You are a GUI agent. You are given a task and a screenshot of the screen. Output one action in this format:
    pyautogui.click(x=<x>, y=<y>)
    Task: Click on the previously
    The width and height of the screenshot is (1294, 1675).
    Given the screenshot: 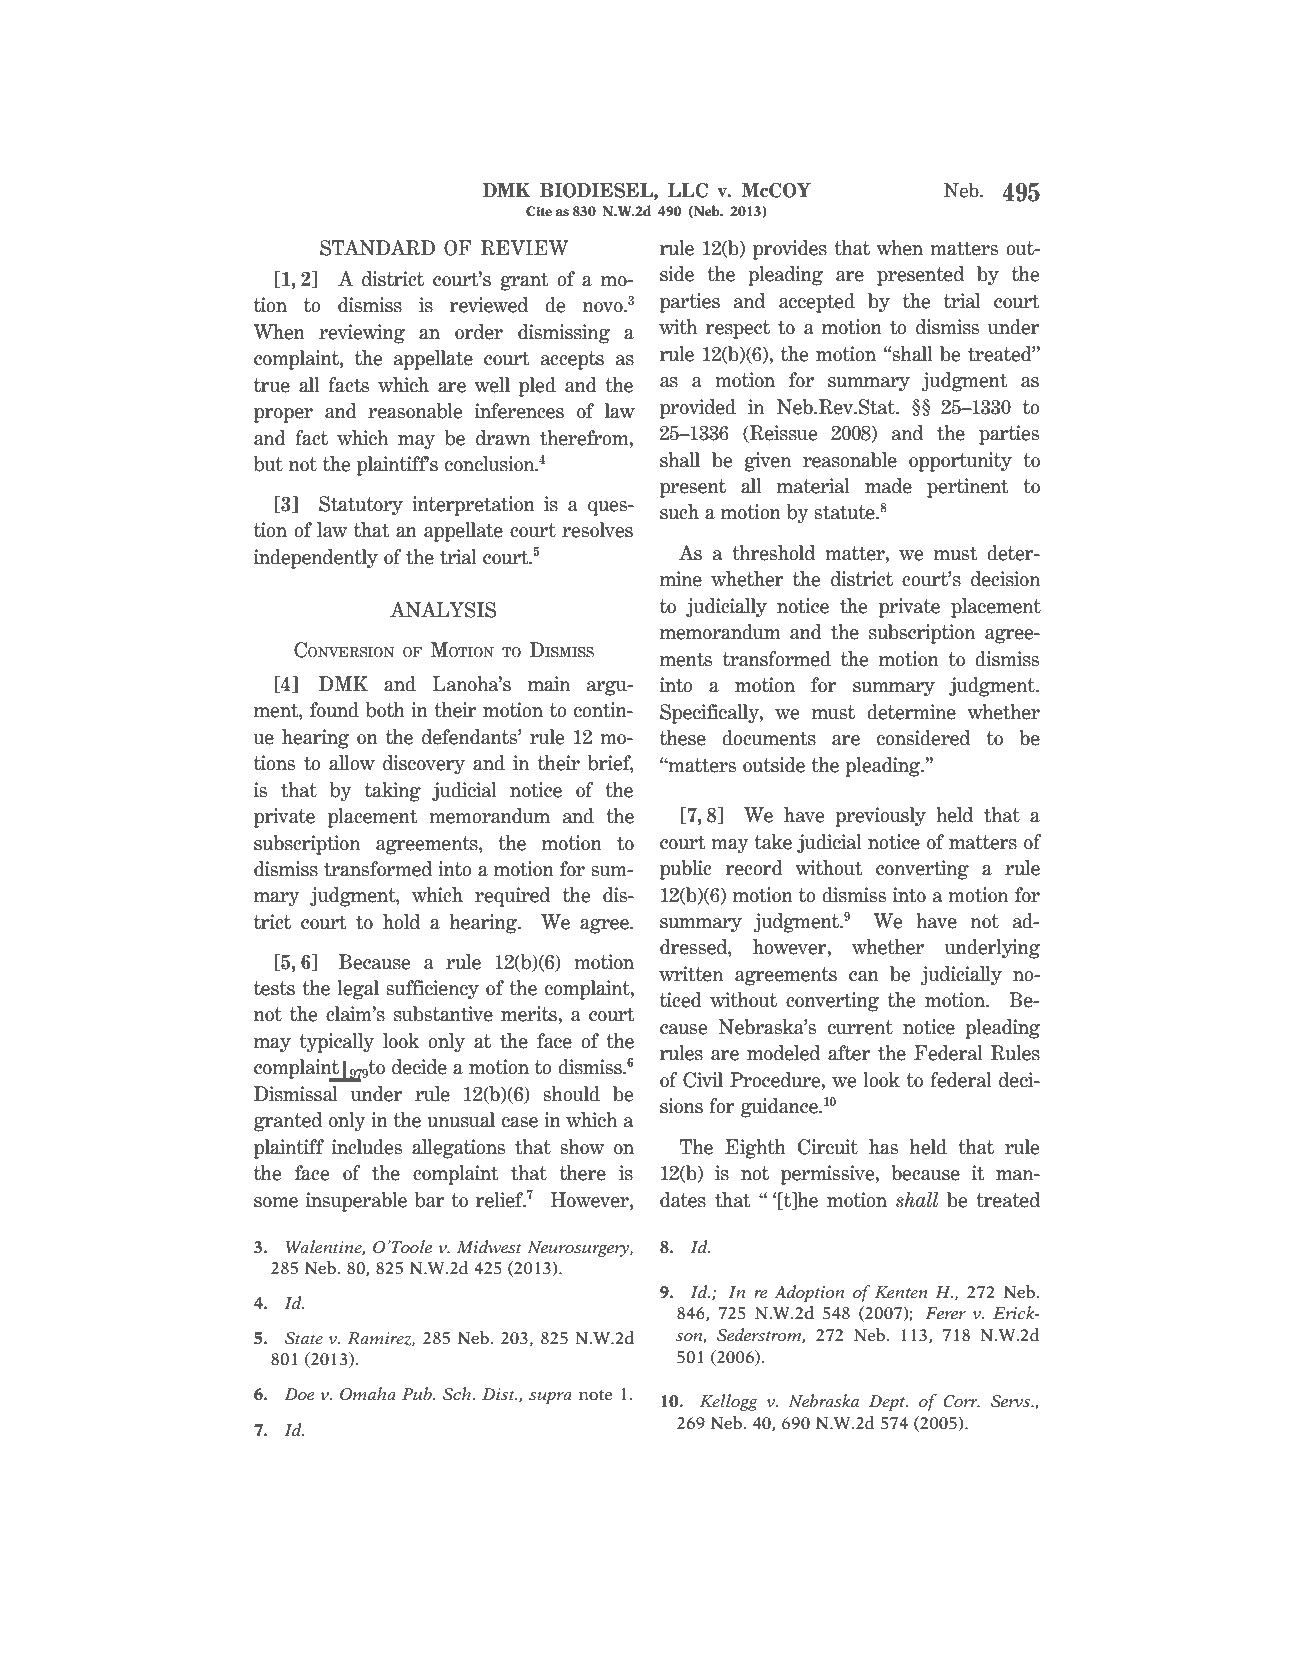 What is the action you would take?
    pyautogui.click(x=880, y=817)
